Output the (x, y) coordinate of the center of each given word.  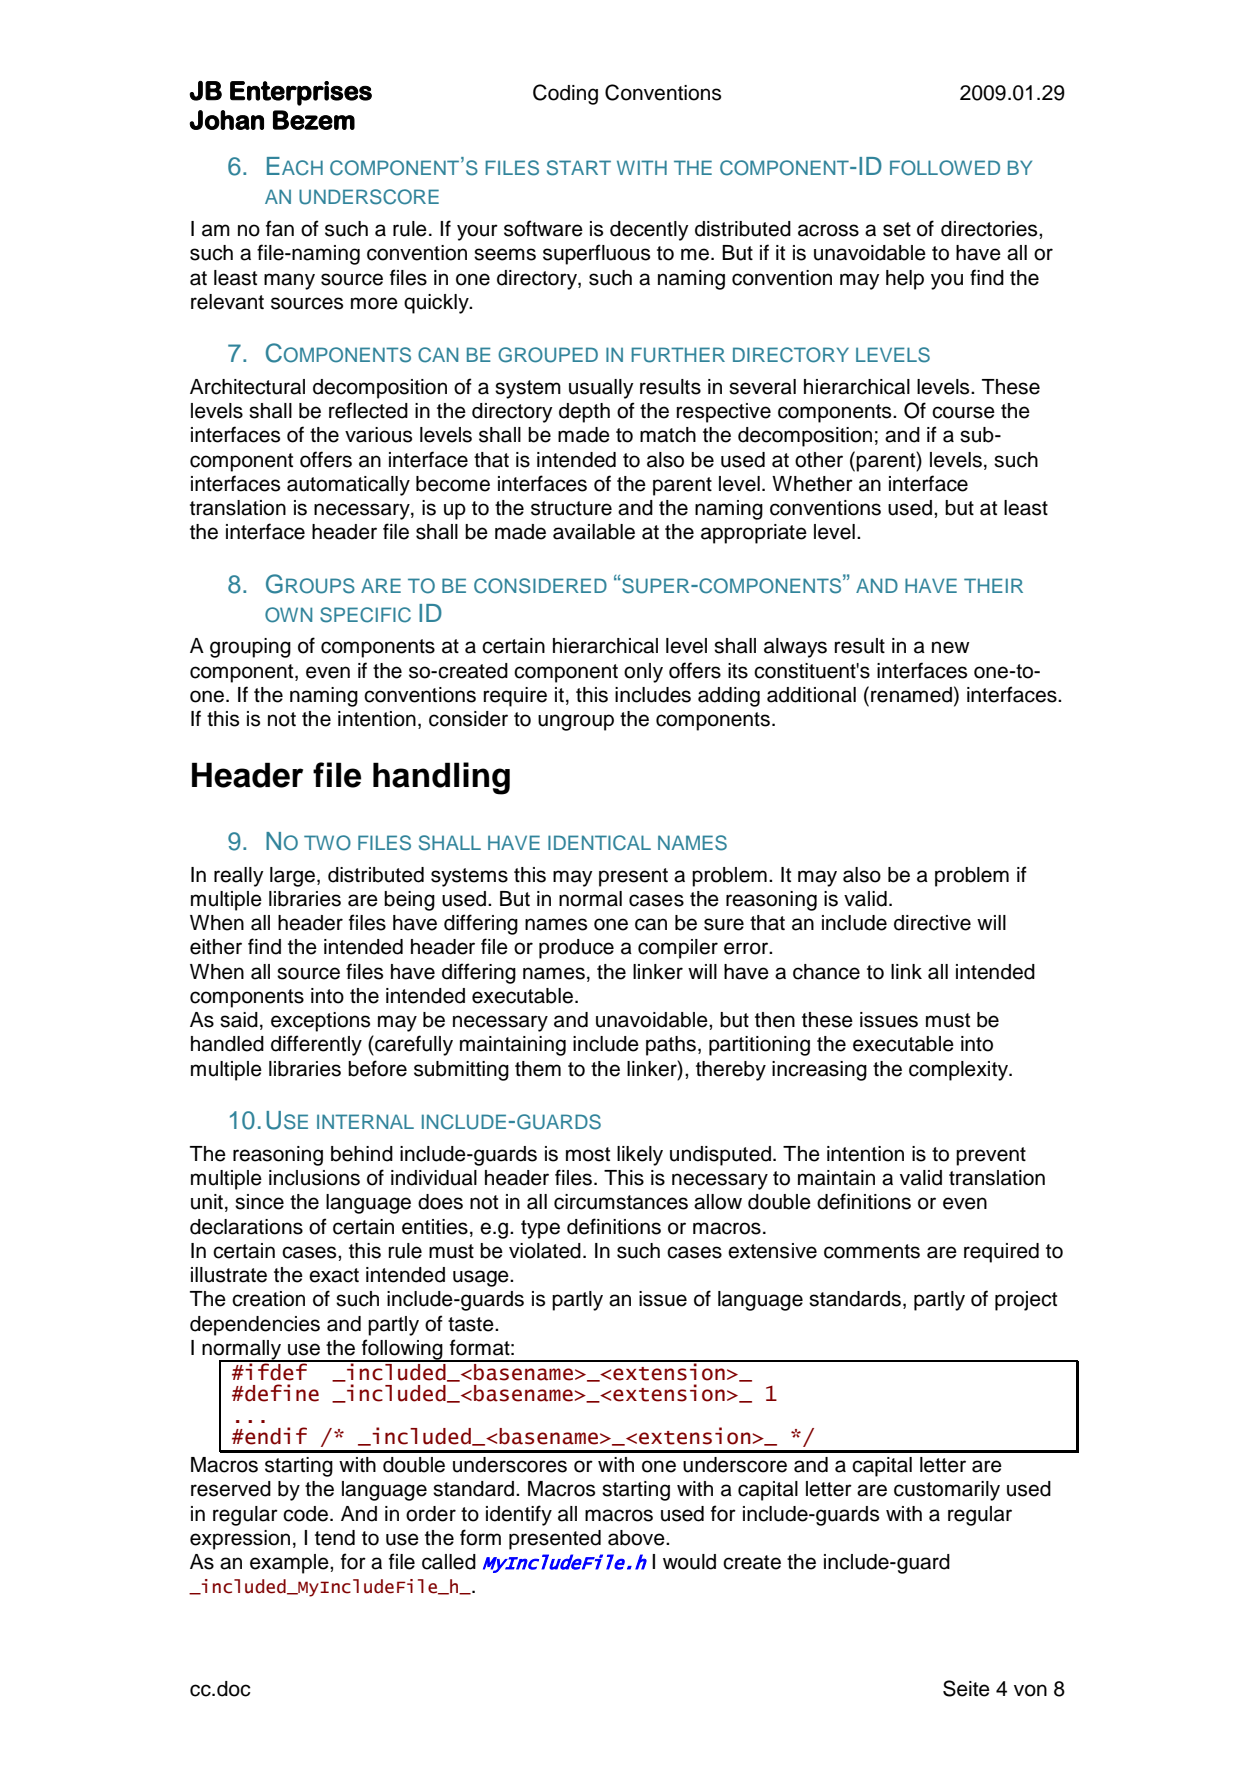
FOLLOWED (945, 168)
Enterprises (301, 93)
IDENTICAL (599, 843)
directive (932, 923)
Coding (565, 94)
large (294, 877)
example (290, 1564)
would (689, 1562)
